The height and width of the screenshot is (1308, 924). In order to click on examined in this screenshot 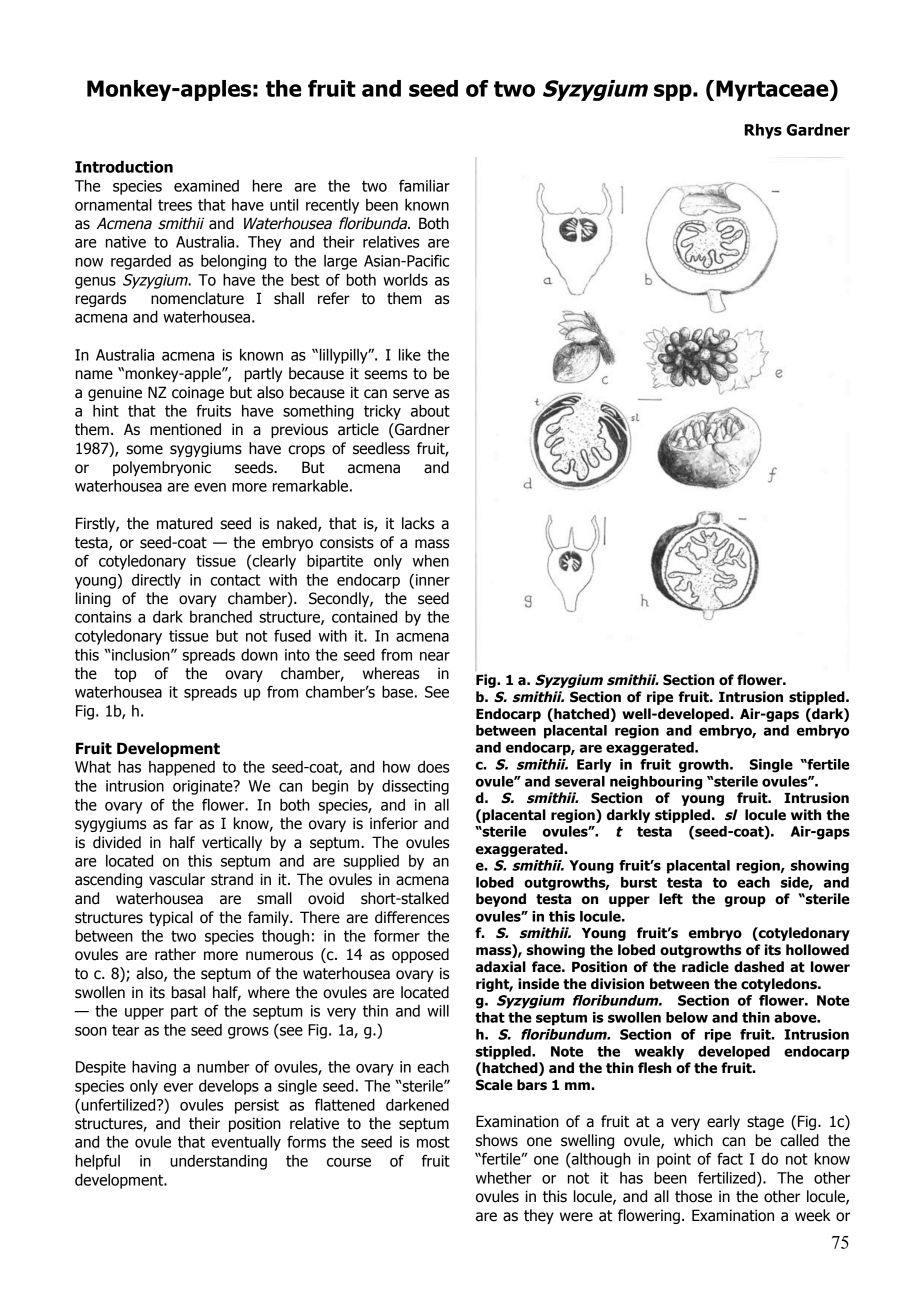, I will do `click(206, 186)`.
